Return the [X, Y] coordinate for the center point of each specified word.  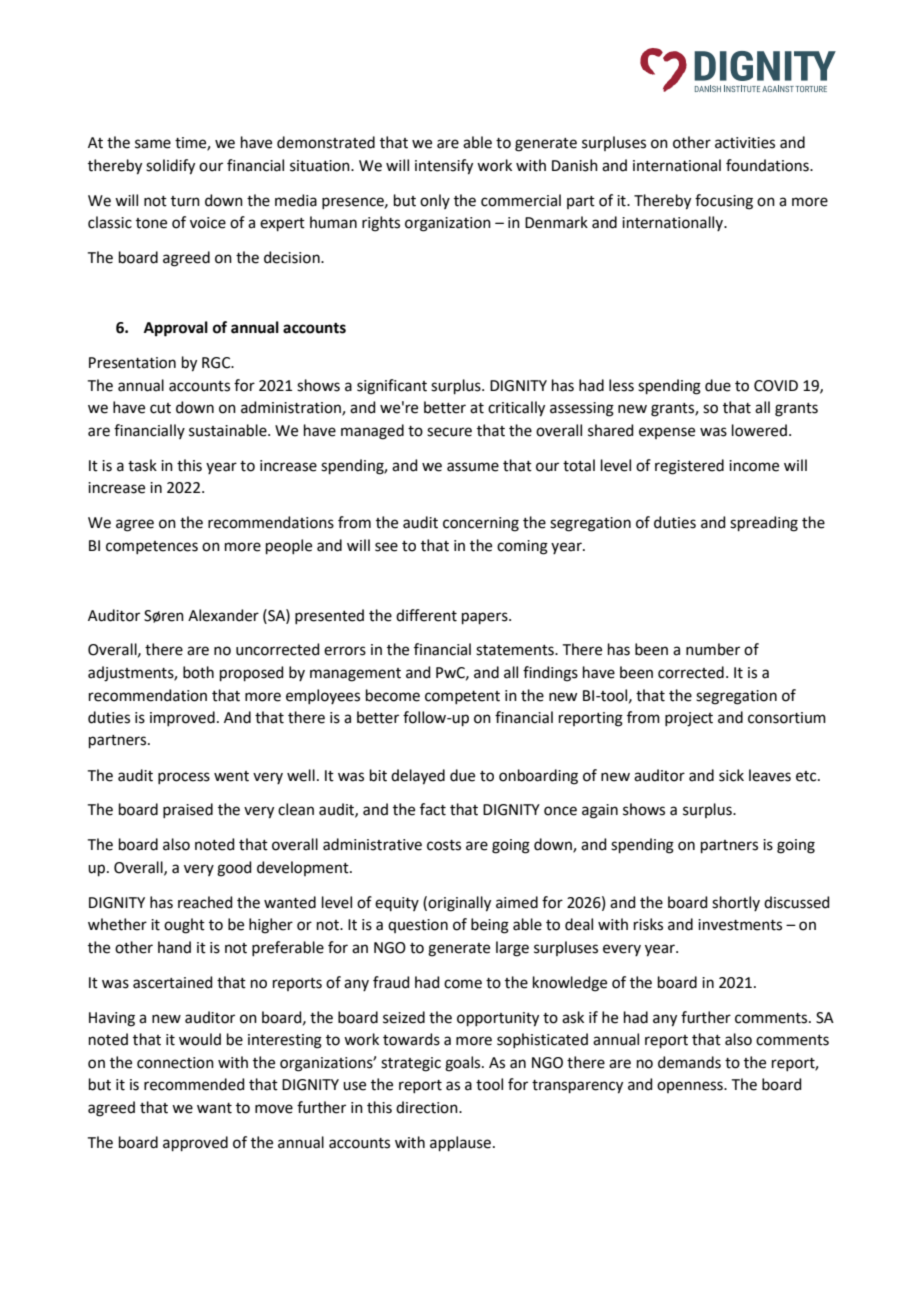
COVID [776, 386]
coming [522, 547]
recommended [194, 1084]
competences [152, 547]
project [689, 719]
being [490, 926]
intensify [444, 167]
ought [184, 926]
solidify [170, 167]
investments [740, 925]
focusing [724, 202]
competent [462, 697]
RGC [217, 363]
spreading [764, 524]
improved [182, 718]
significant [392, 387]
